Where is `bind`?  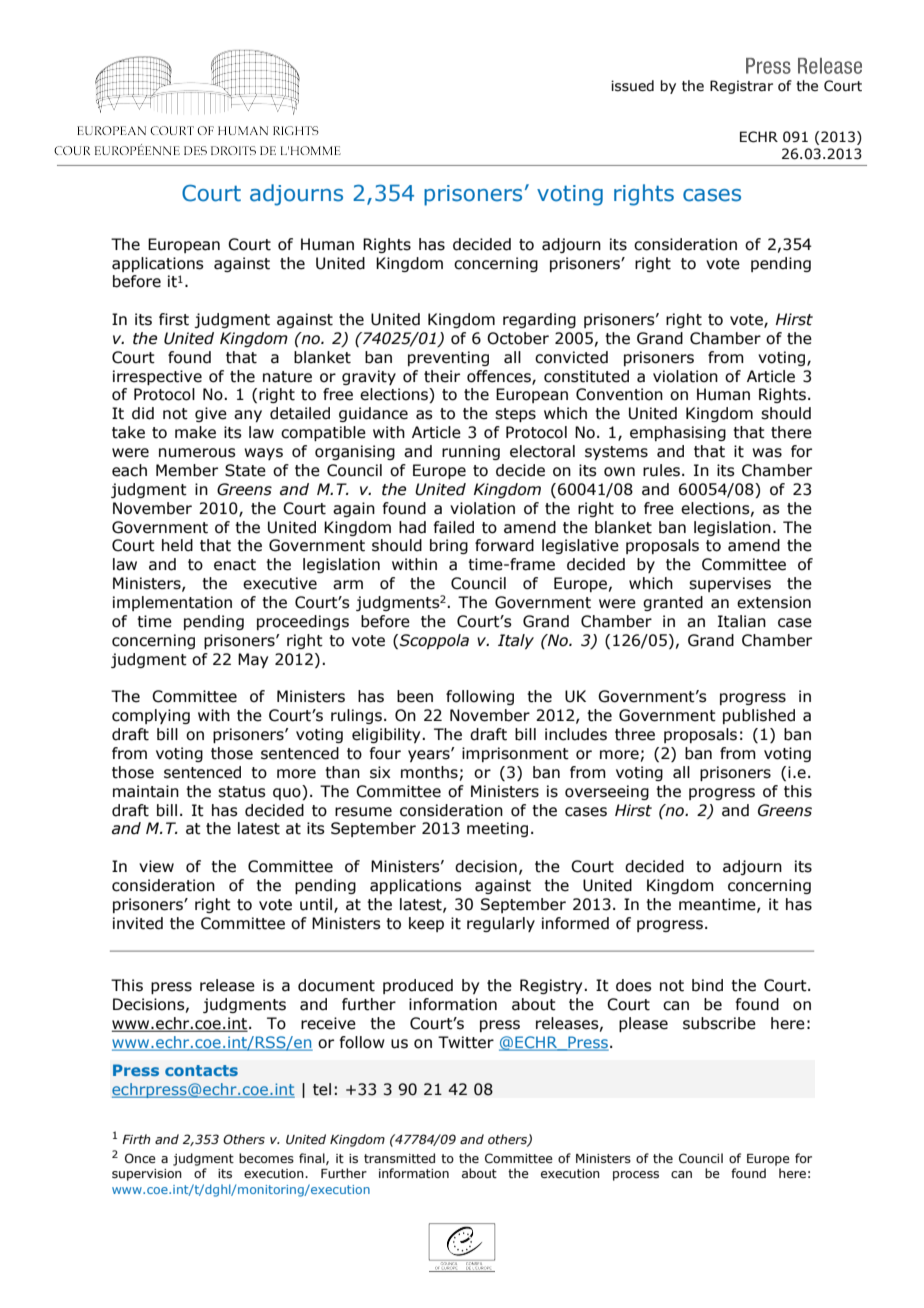 bind is located at coordinates (707, 985).
